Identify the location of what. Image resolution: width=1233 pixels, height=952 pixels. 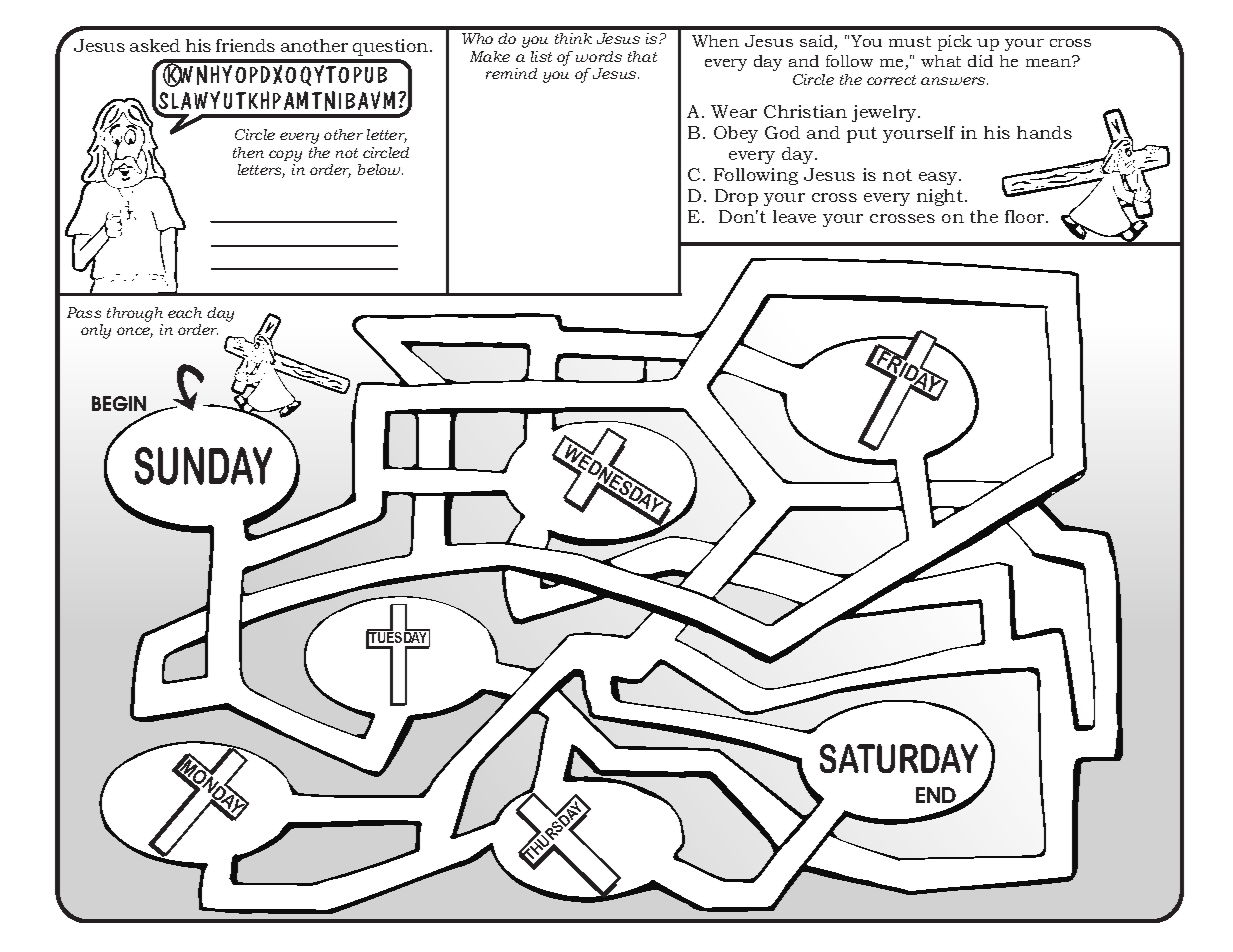
(941, 61).
